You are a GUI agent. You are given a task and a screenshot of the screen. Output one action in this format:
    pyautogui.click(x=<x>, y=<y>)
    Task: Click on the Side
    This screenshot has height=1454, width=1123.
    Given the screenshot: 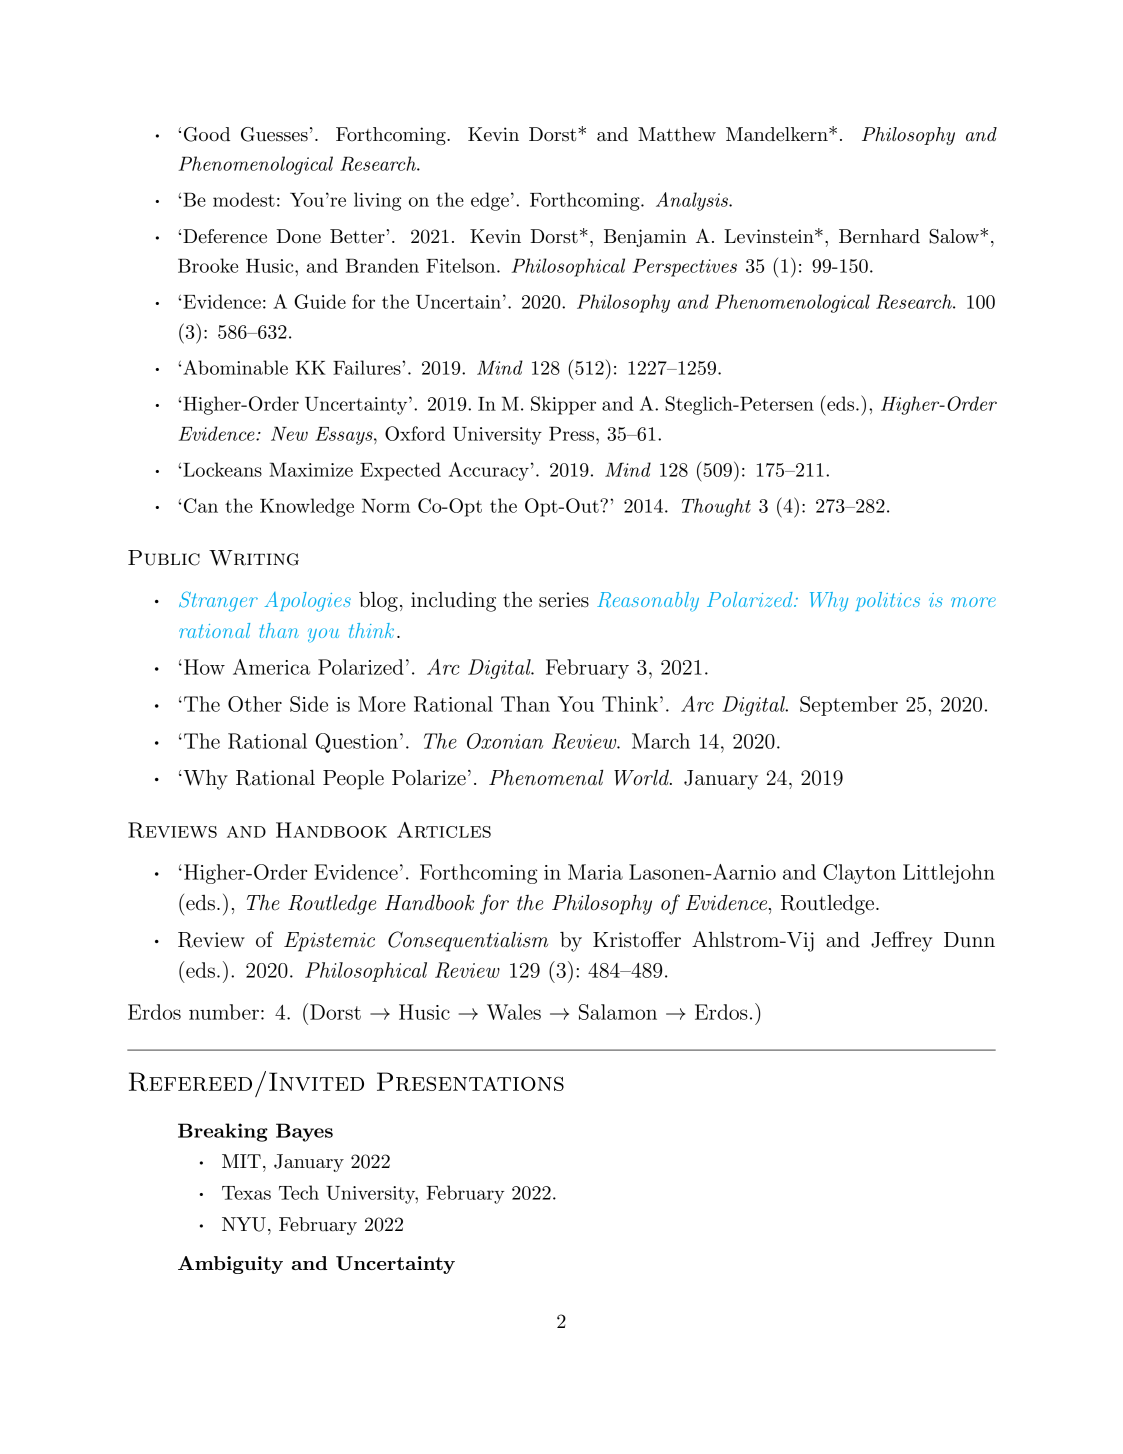 What is the action you would take?
    pyautogui.click(x=309, y=704)
